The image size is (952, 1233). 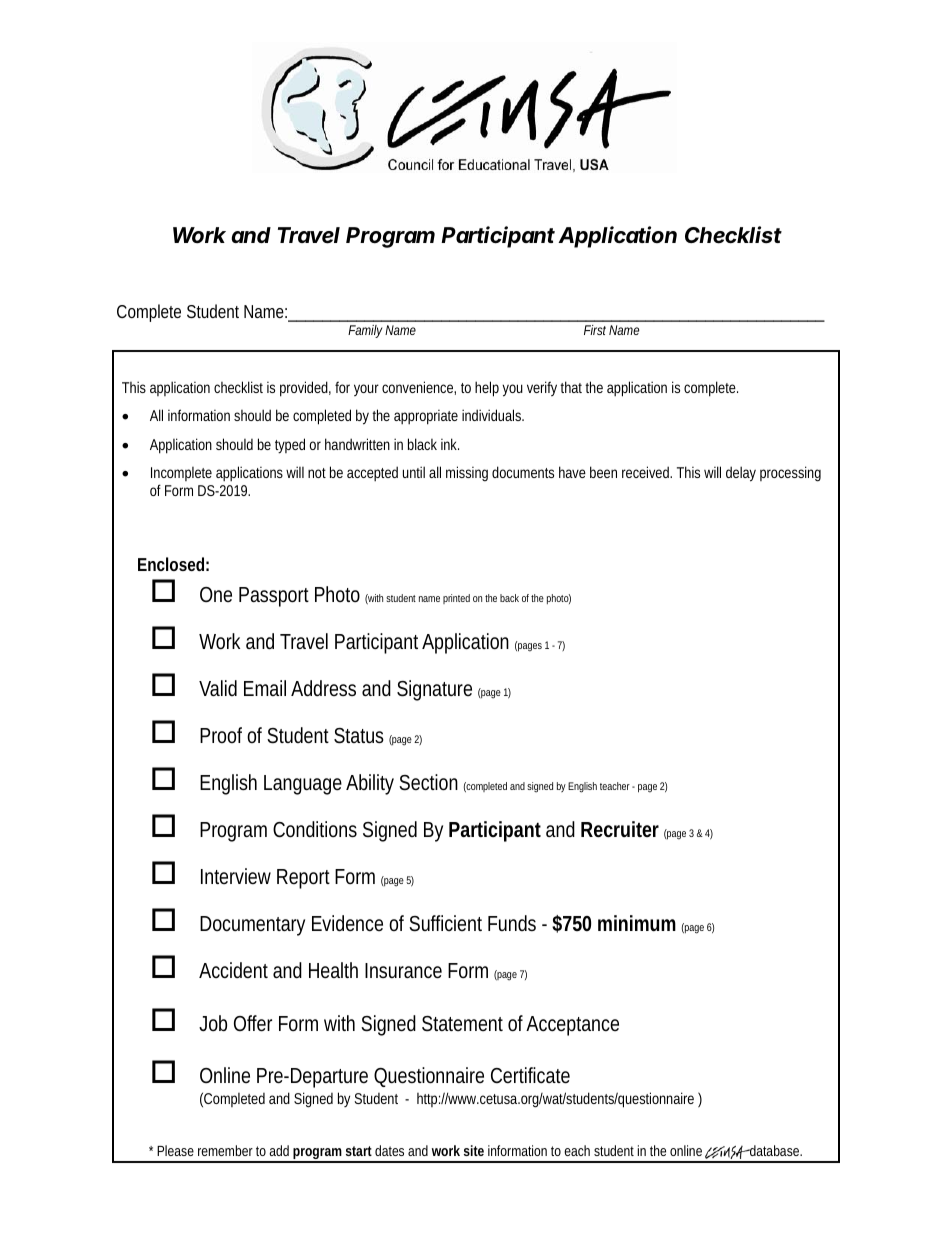 I want to click on help, so click(x=487, y=389).
